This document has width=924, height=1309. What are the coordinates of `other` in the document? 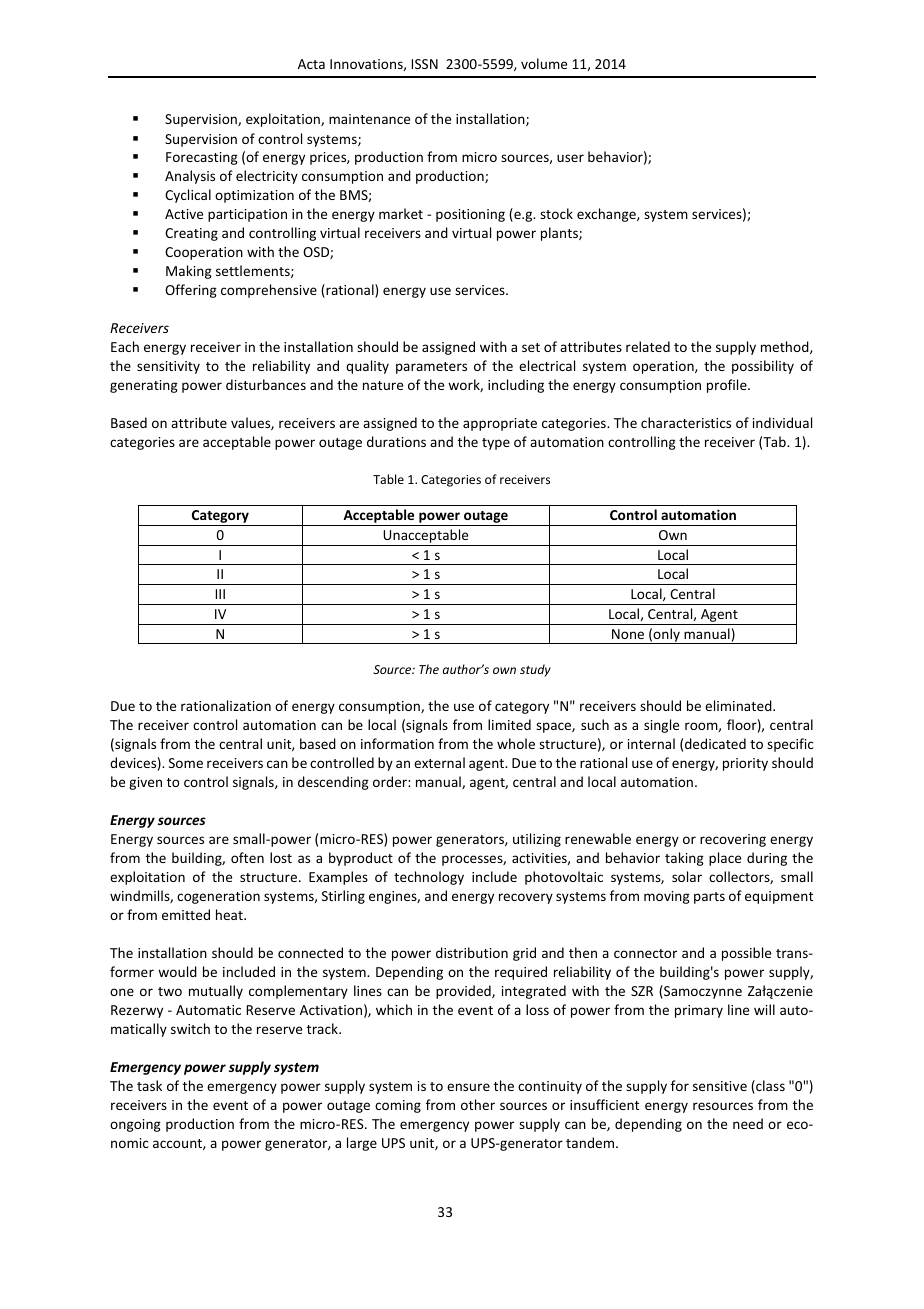 It's located at (478, 1104).
